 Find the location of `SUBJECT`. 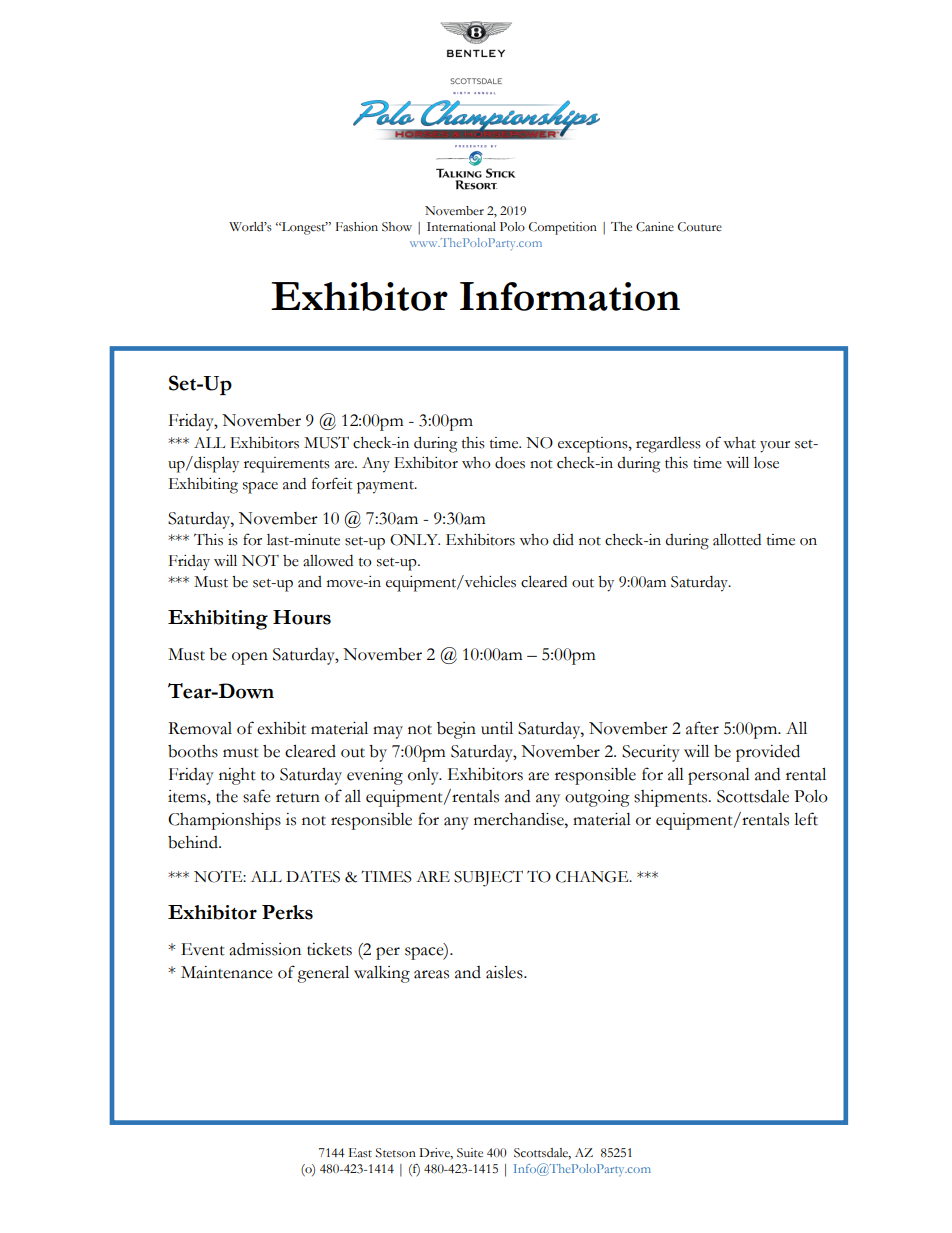

SUBJECT is located at coordinates (488, 878).
